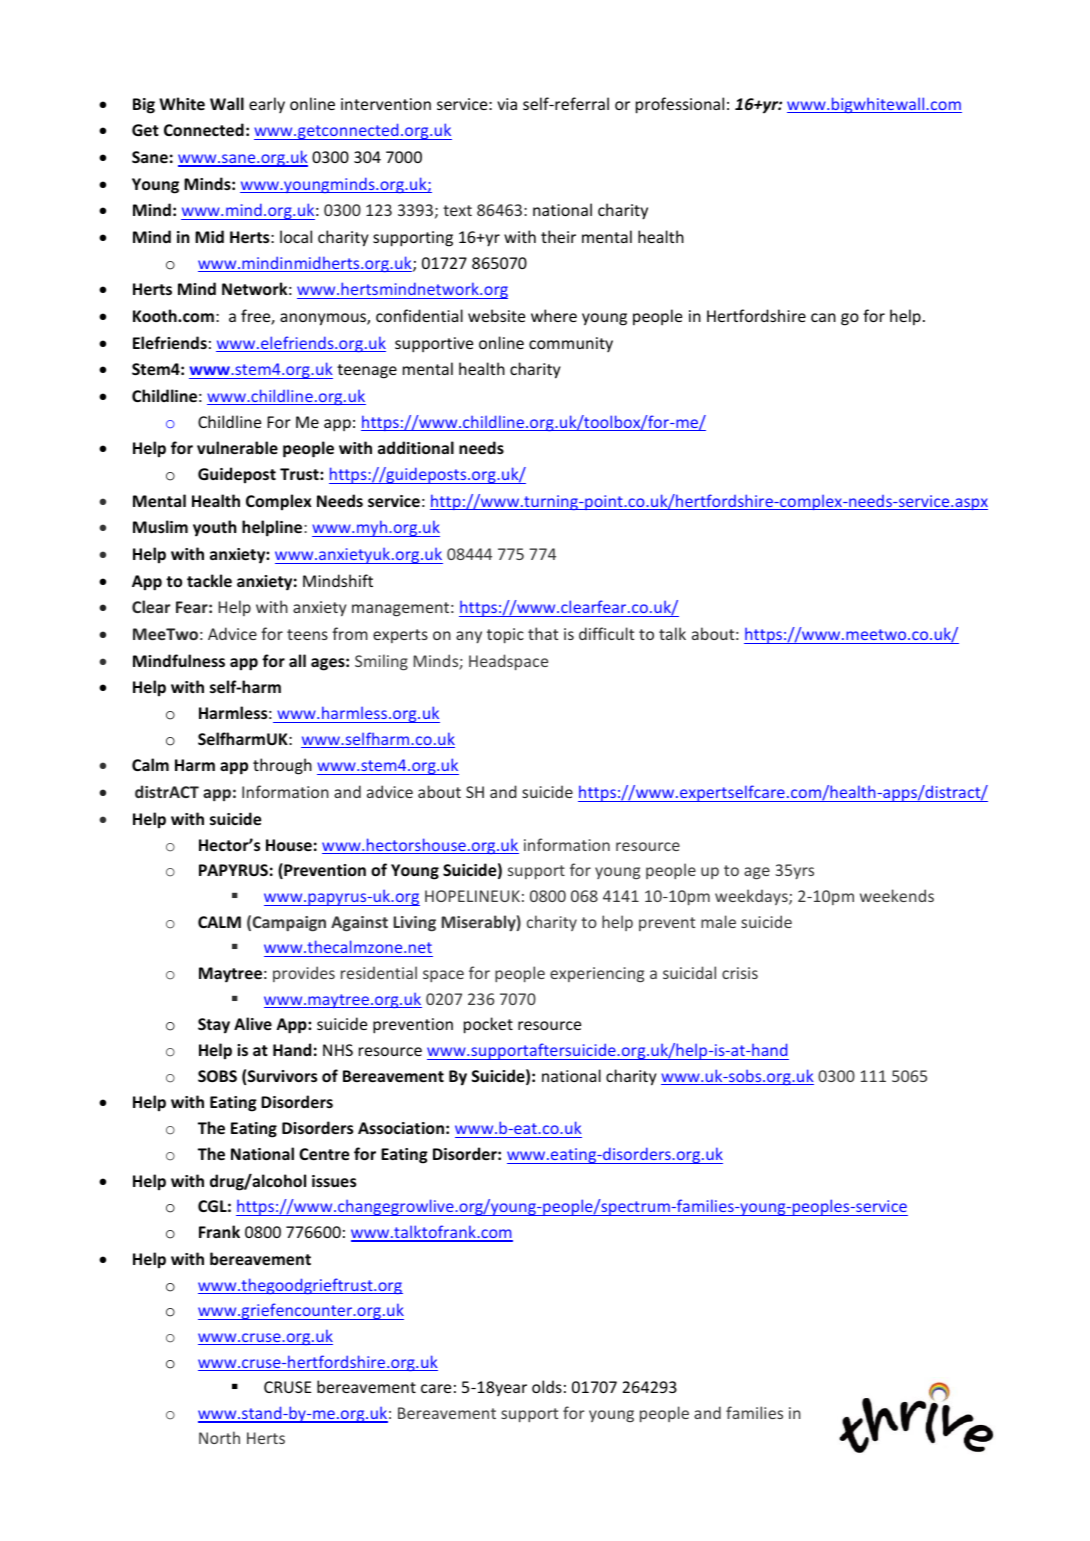 This screenshot has width=1090, height=1541. Describe the element at coordinates (307, 634) in the screenshot. I see `teens` at that location.
